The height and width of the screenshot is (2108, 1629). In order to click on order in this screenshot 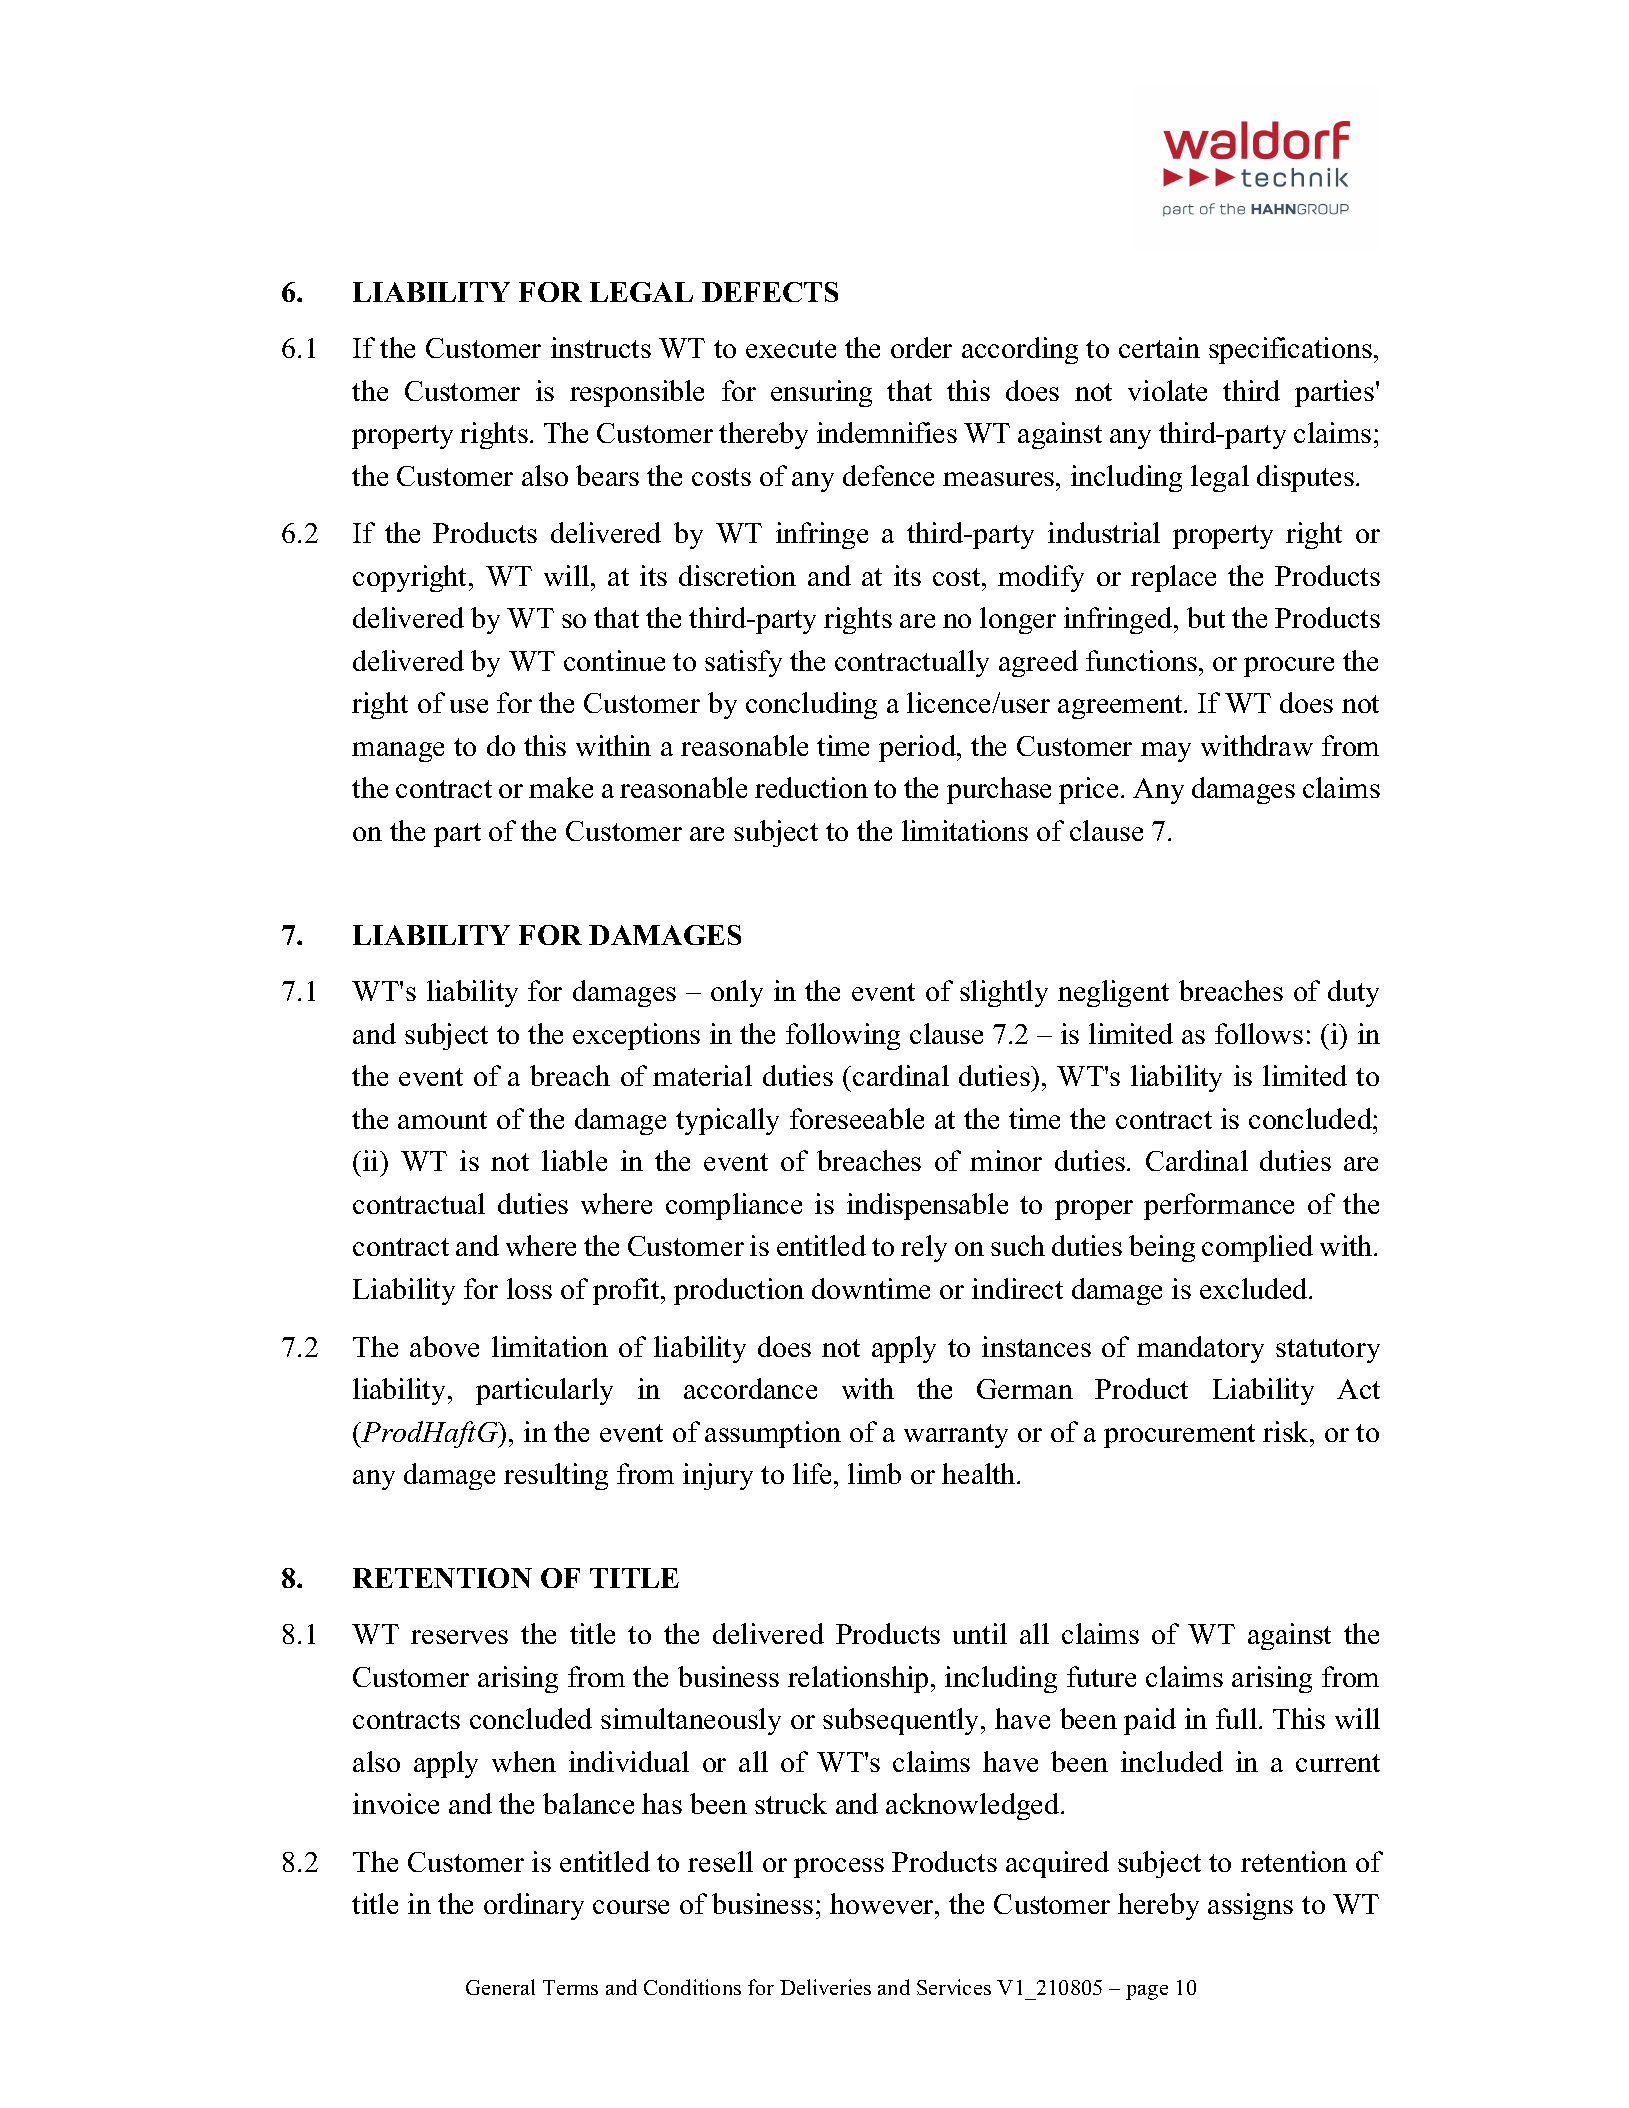, I will do `click(921, 347)`.
